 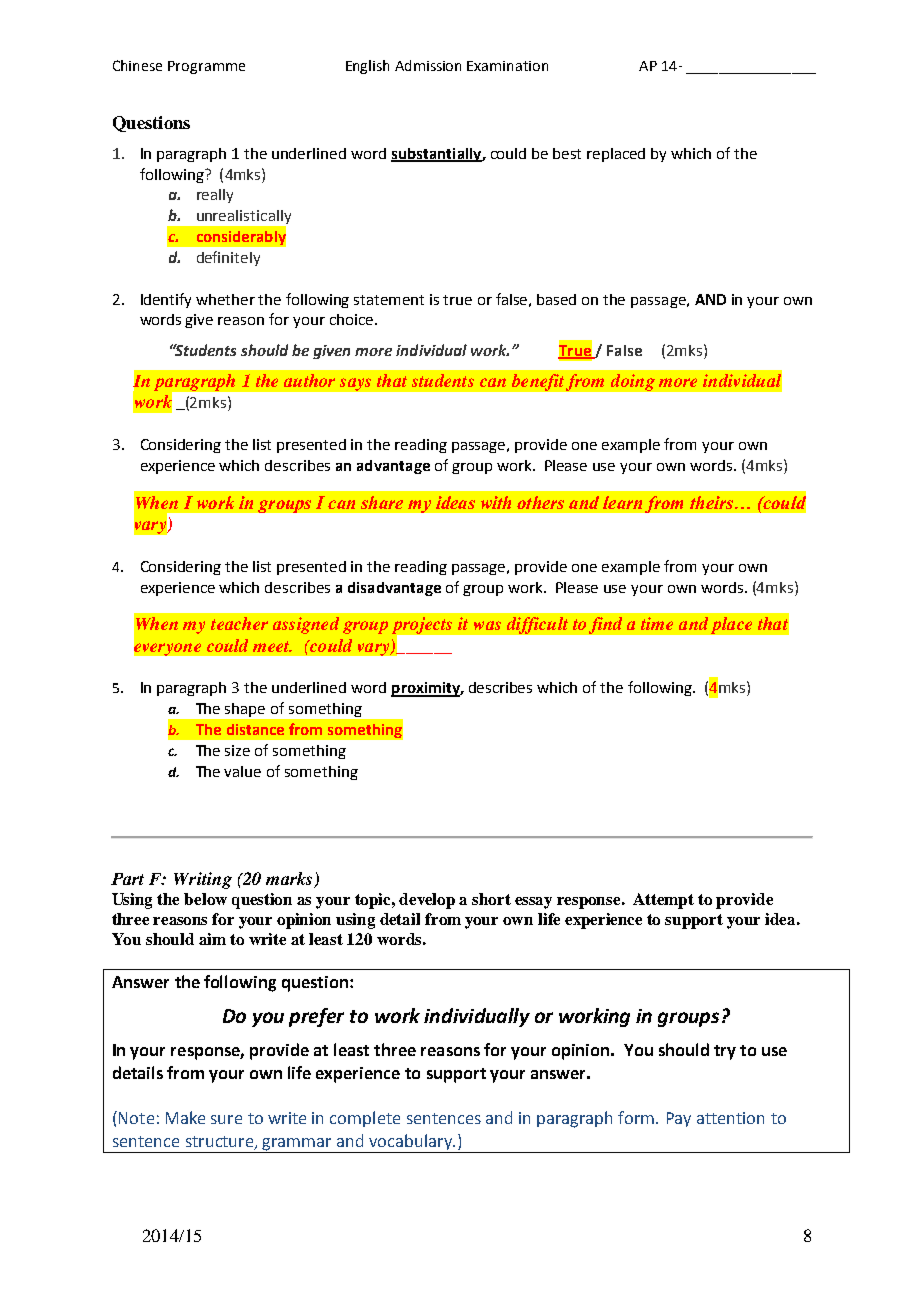 I want to click on Programme, so click(x=206, y=67).
